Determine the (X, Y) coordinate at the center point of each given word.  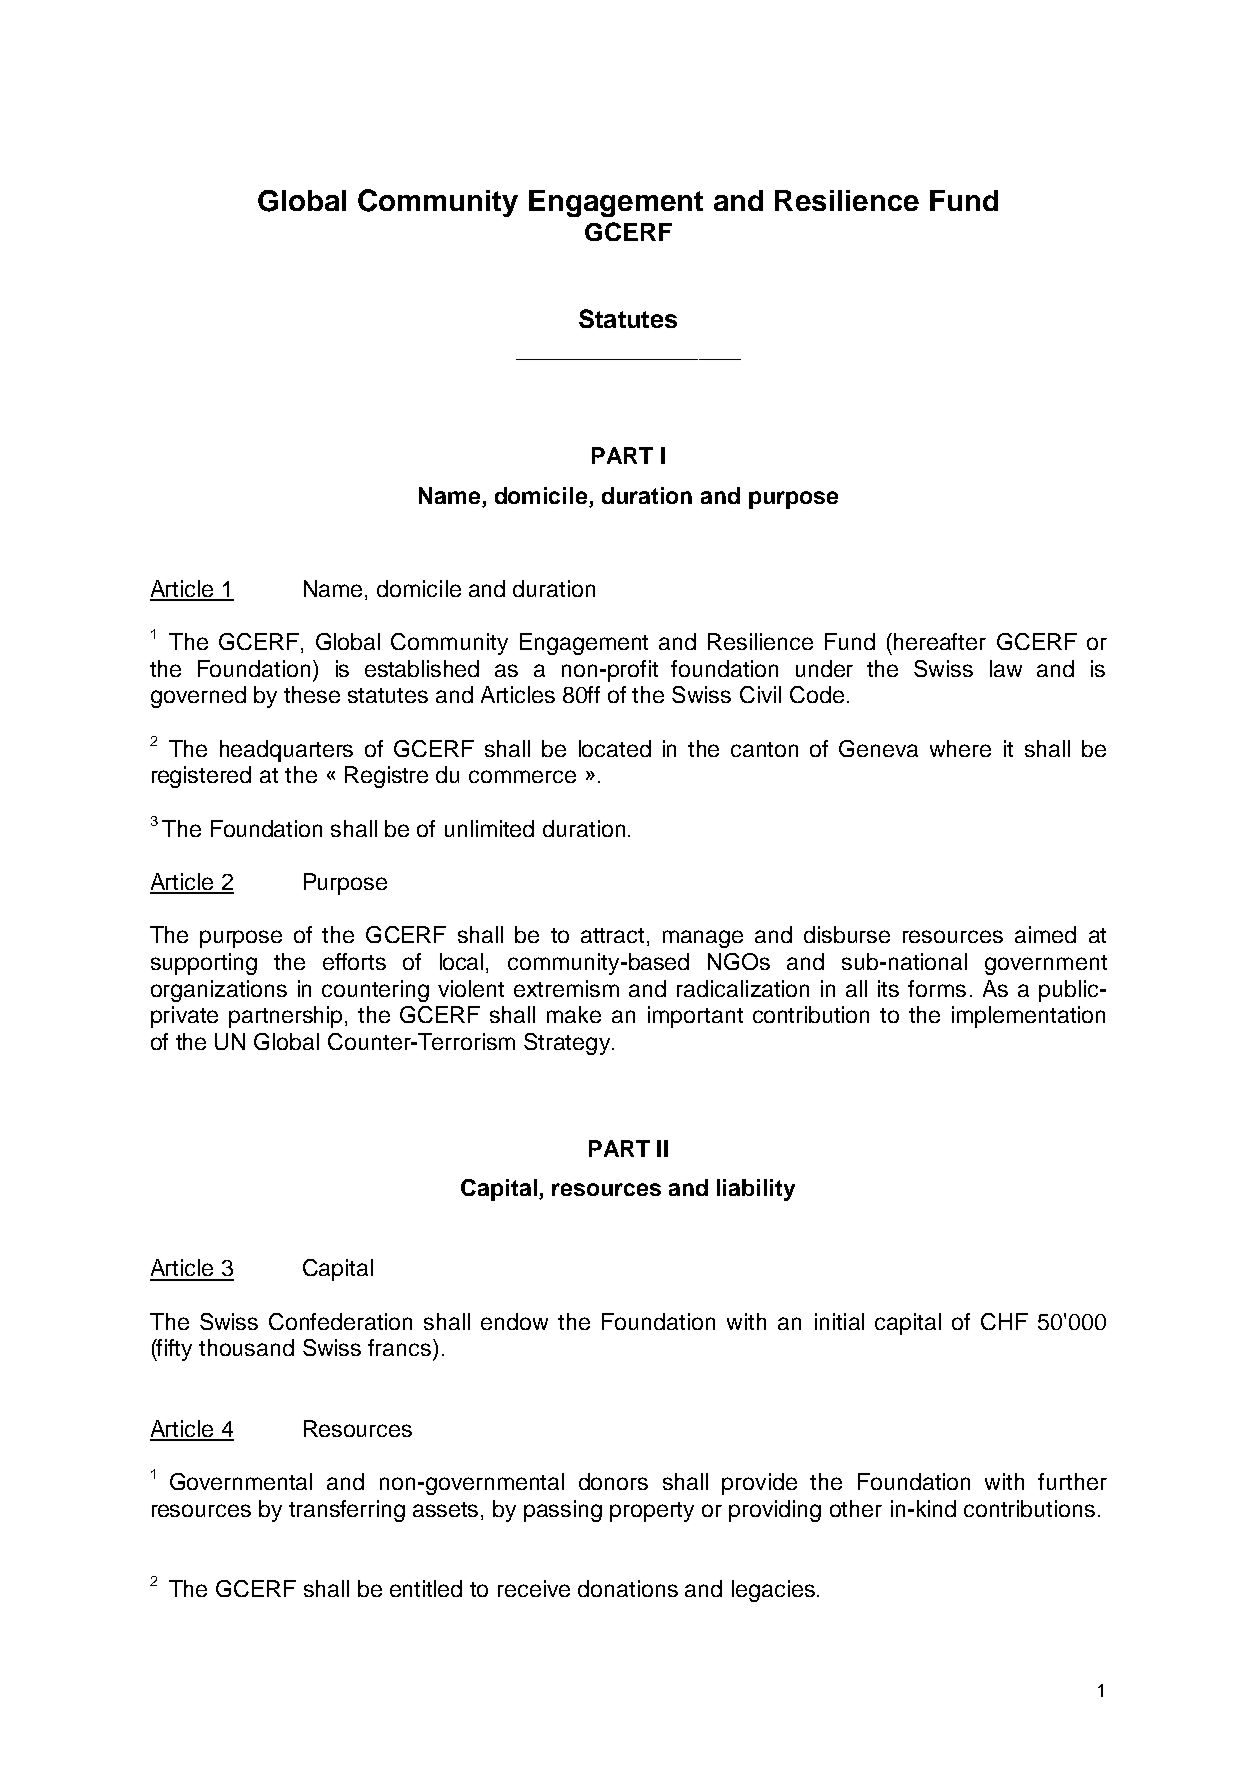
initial (839, 1321)
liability (756, 1190)
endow (514, 1321)
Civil (760, 694)
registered (201, 777)
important (695, 1017)
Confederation (340, 1321)
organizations (219, 991)
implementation (1028, 1017)
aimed (1045, 934)
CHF (1004, 1321)
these (312, 694)
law (1006, 668)
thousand (246, 1347)
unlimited (489, 828)
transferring (347, 1511)
